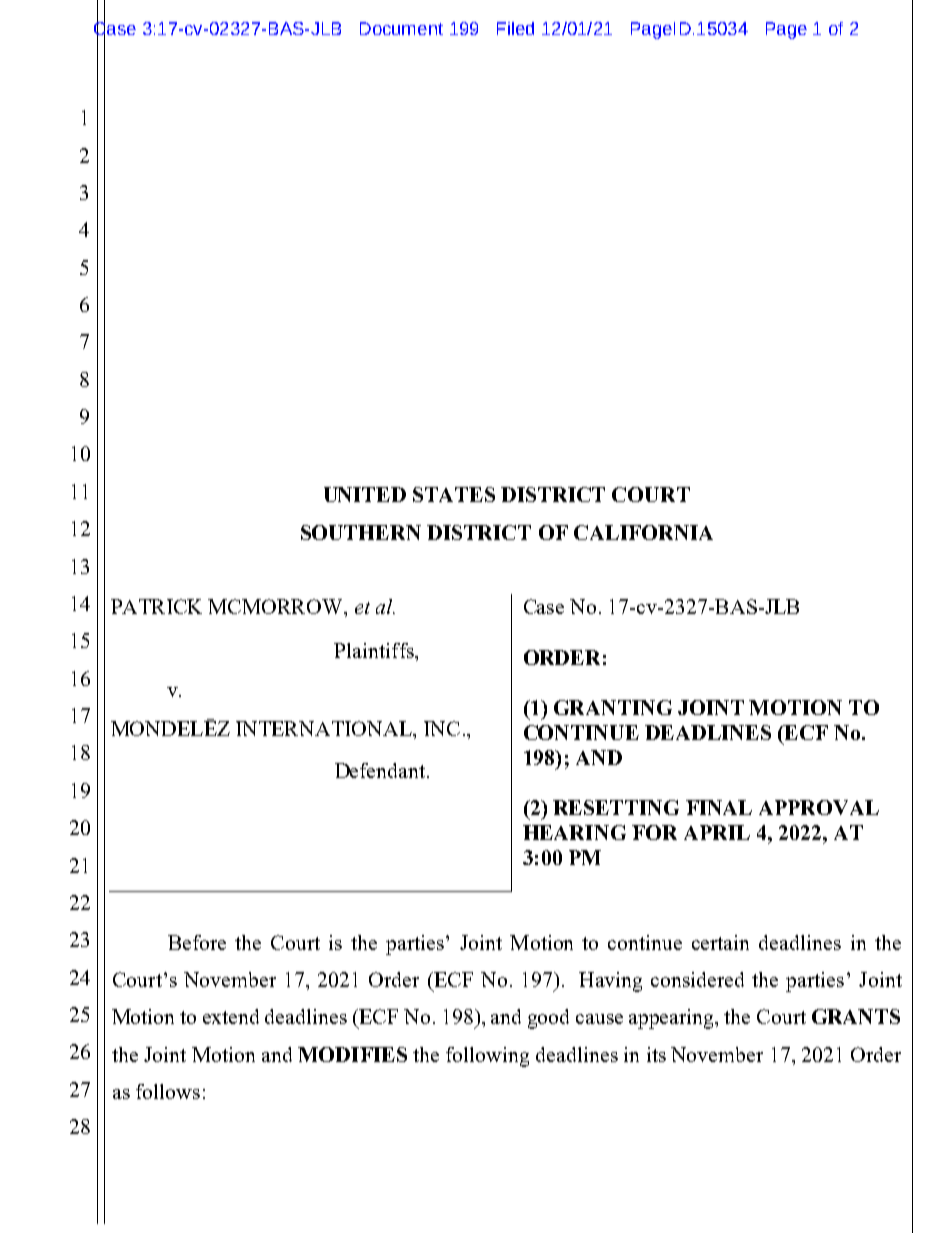 This screenshot has height=1233, width=952. Describe the element at coordinates (365, 494) in the screenshot. I see `UNITED` at that location.
